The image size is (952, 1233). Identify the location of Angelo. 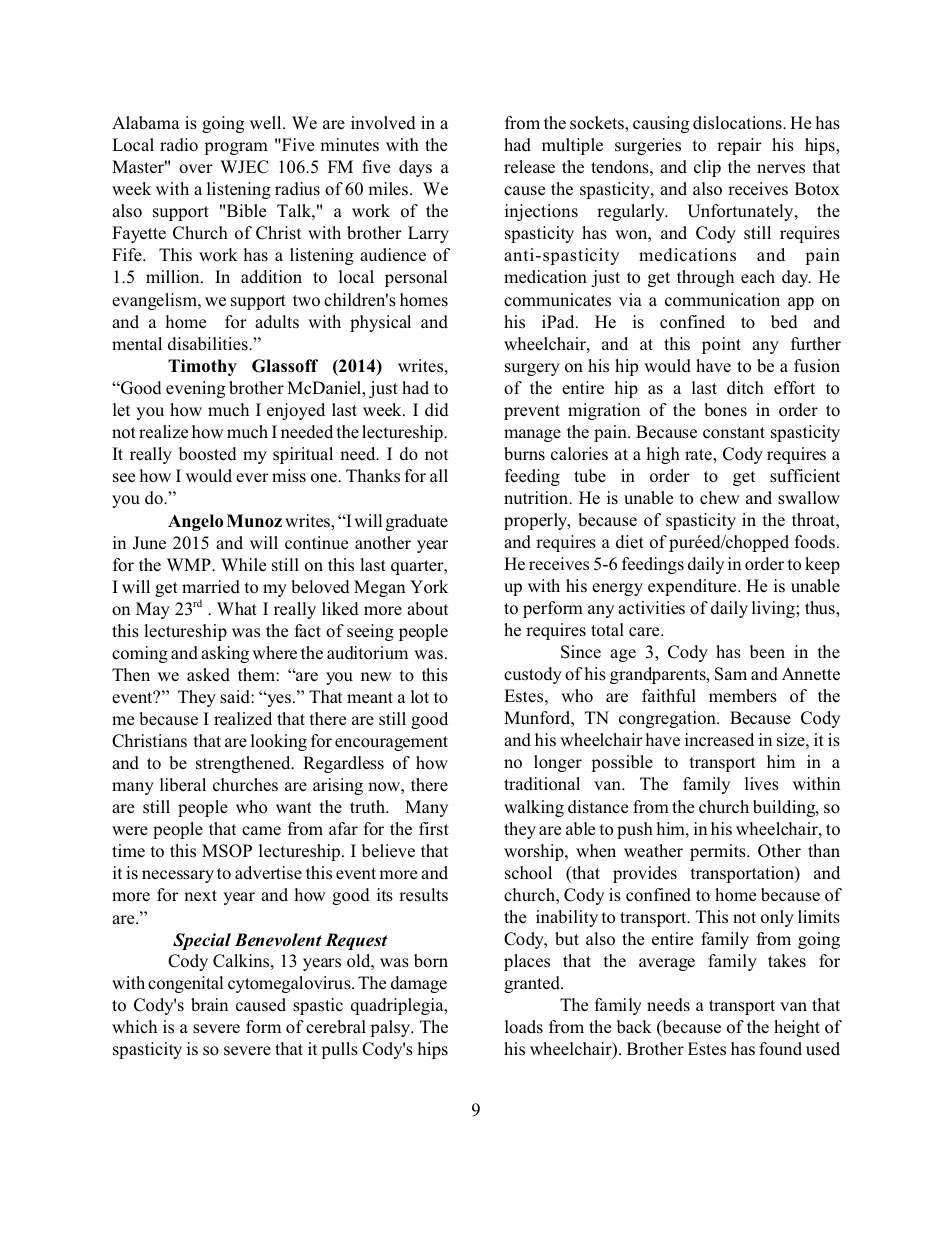
(195, 522).
